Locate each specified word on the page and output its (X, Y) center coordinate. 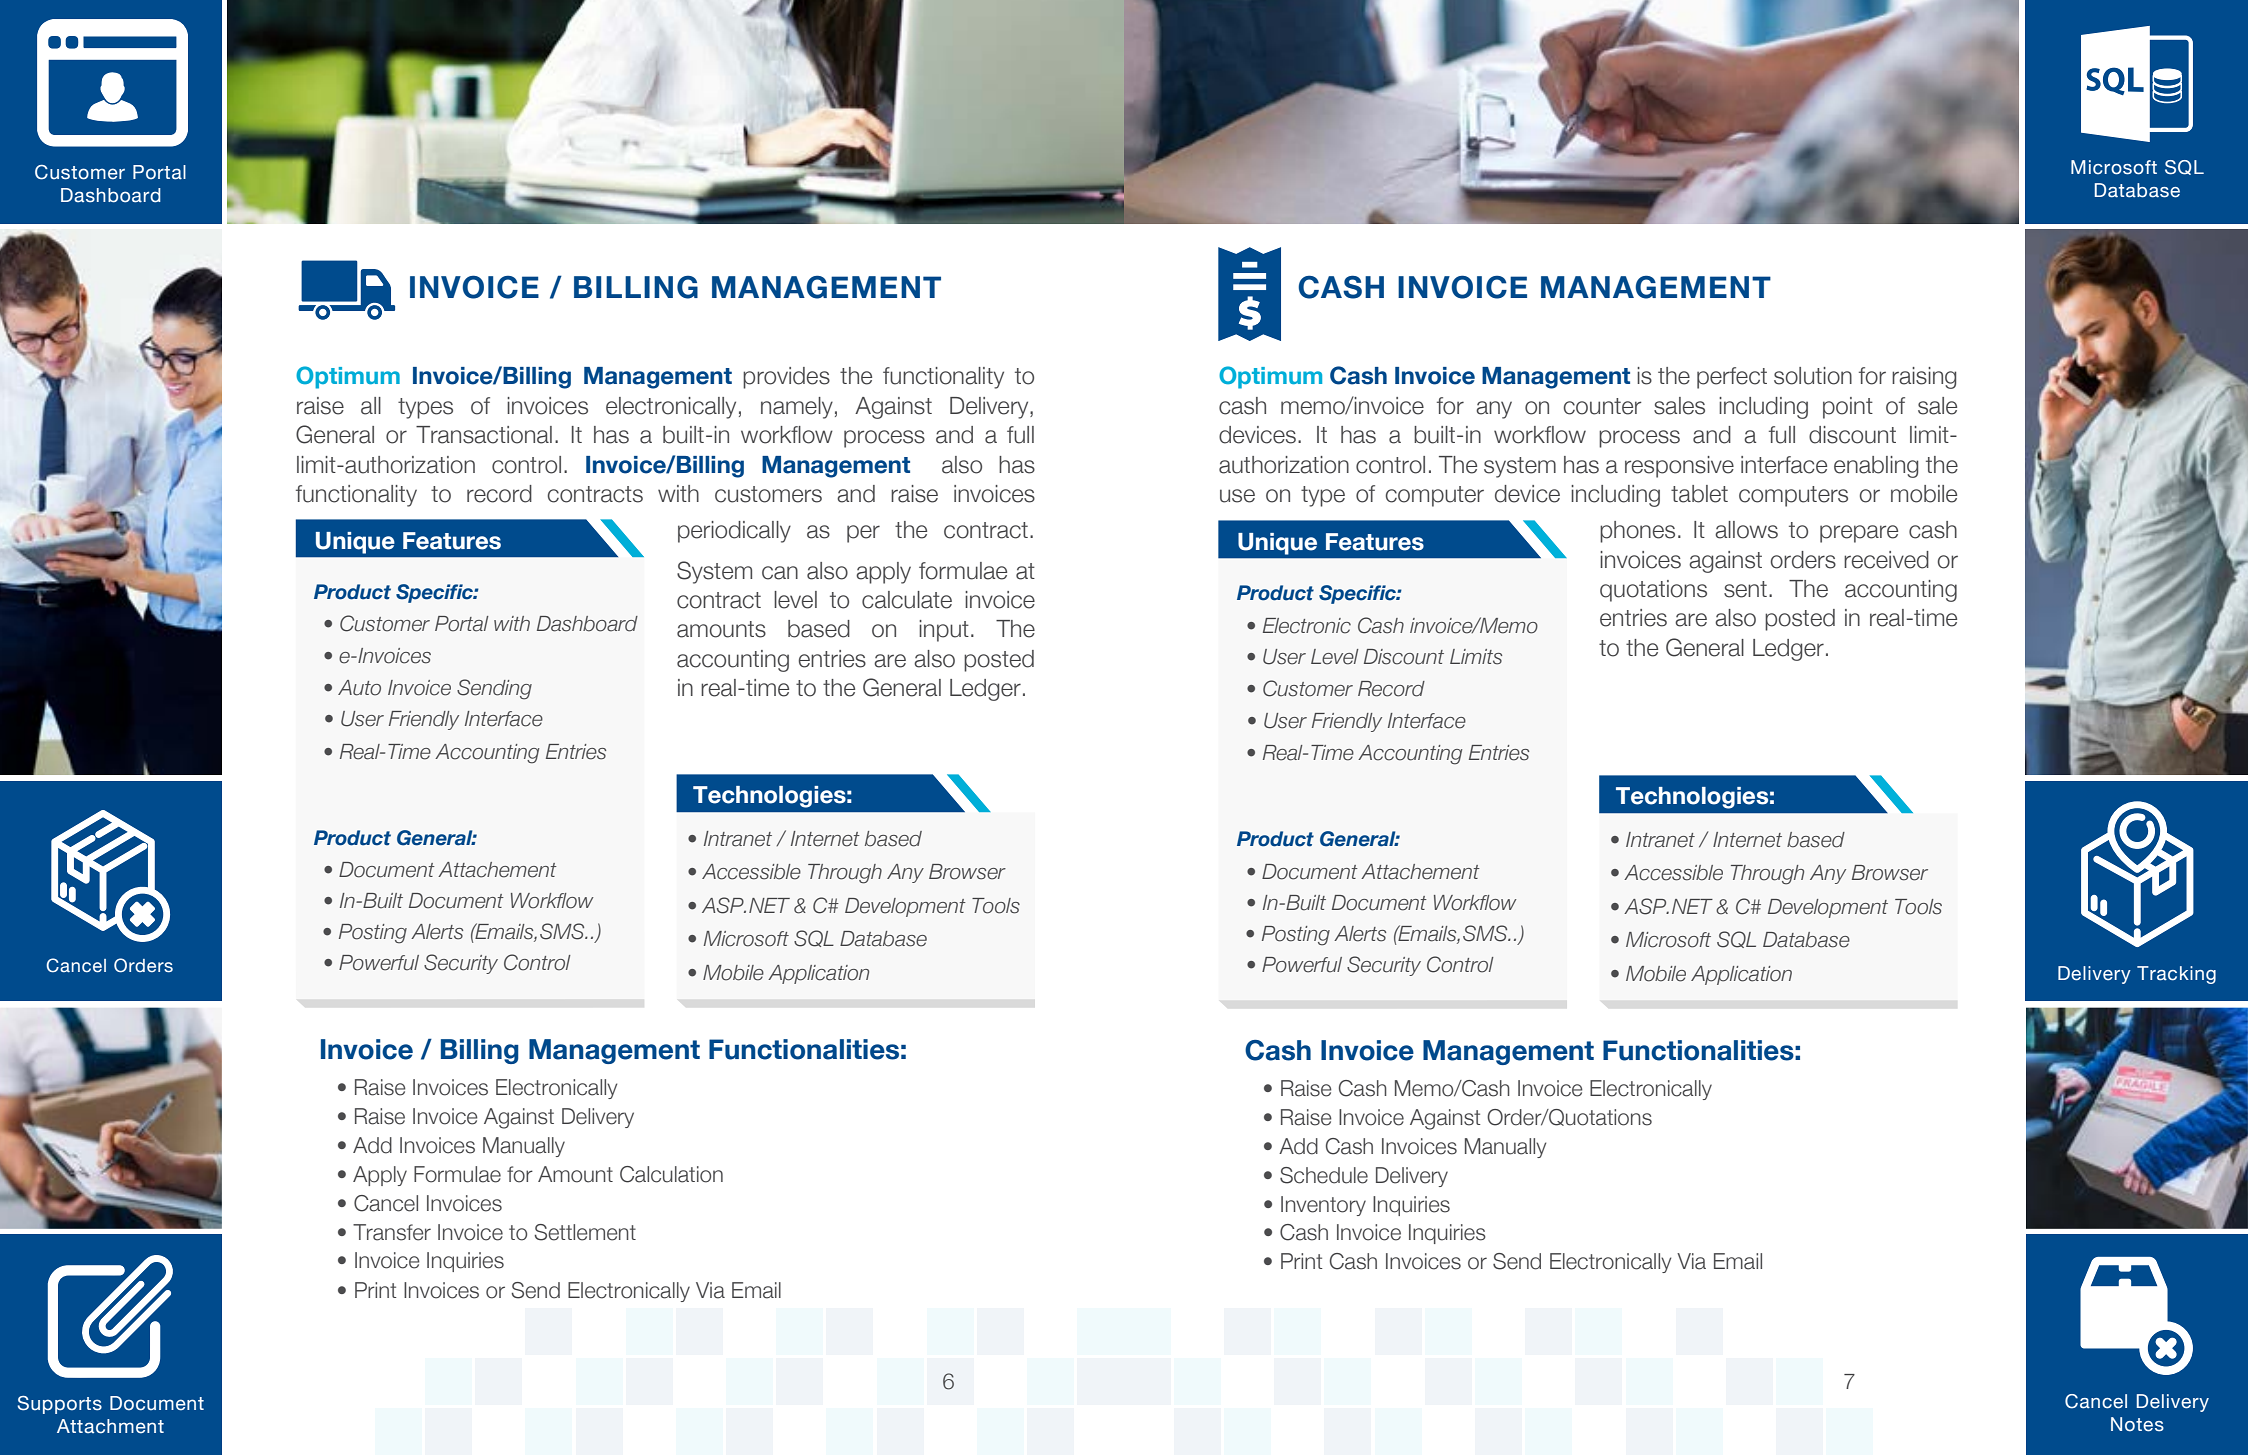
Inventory (1323, 1206)
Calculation (671, 1174)
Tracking (2176, 975)
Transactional (484, 435)
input (944, 631)
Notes (2137, 1424)
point (1848, 408)
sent (1745, 589)
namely (797, 408)
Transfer (392, 1232)
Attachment (110, 1426)
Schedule (1324, 1175)
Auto (359, 688)
